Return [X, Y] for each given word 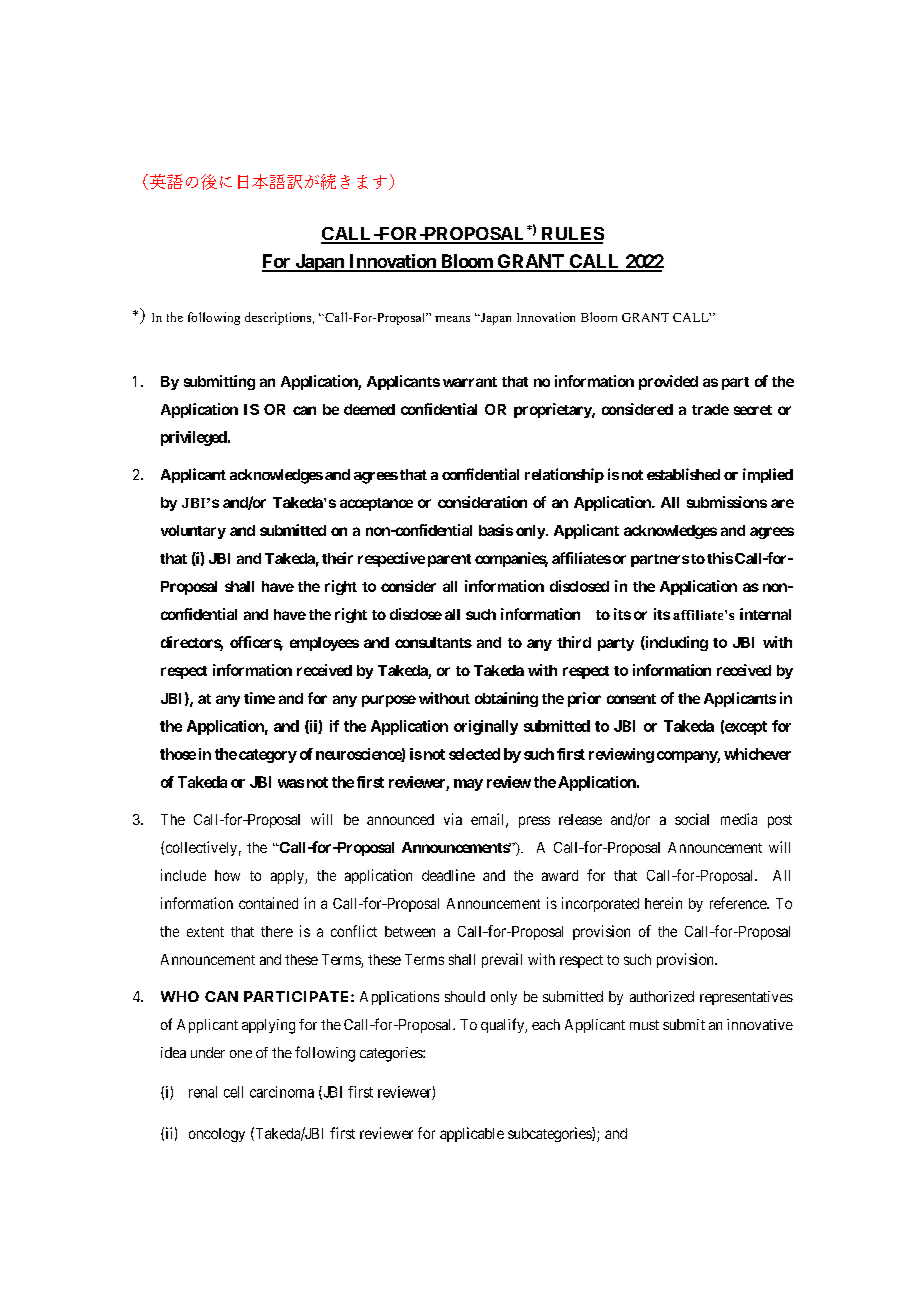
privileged [194, 438]
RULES [571, 235]
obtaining [506, 699]
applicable [472, 1134]
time [259, 698]
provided [668, 382]
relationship [564, 475]
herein [663, 903]
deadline [448, 875]
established [683, 474]
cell [233, 1092]
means [452, 319]
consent [631, 699]
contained [268, 903]
